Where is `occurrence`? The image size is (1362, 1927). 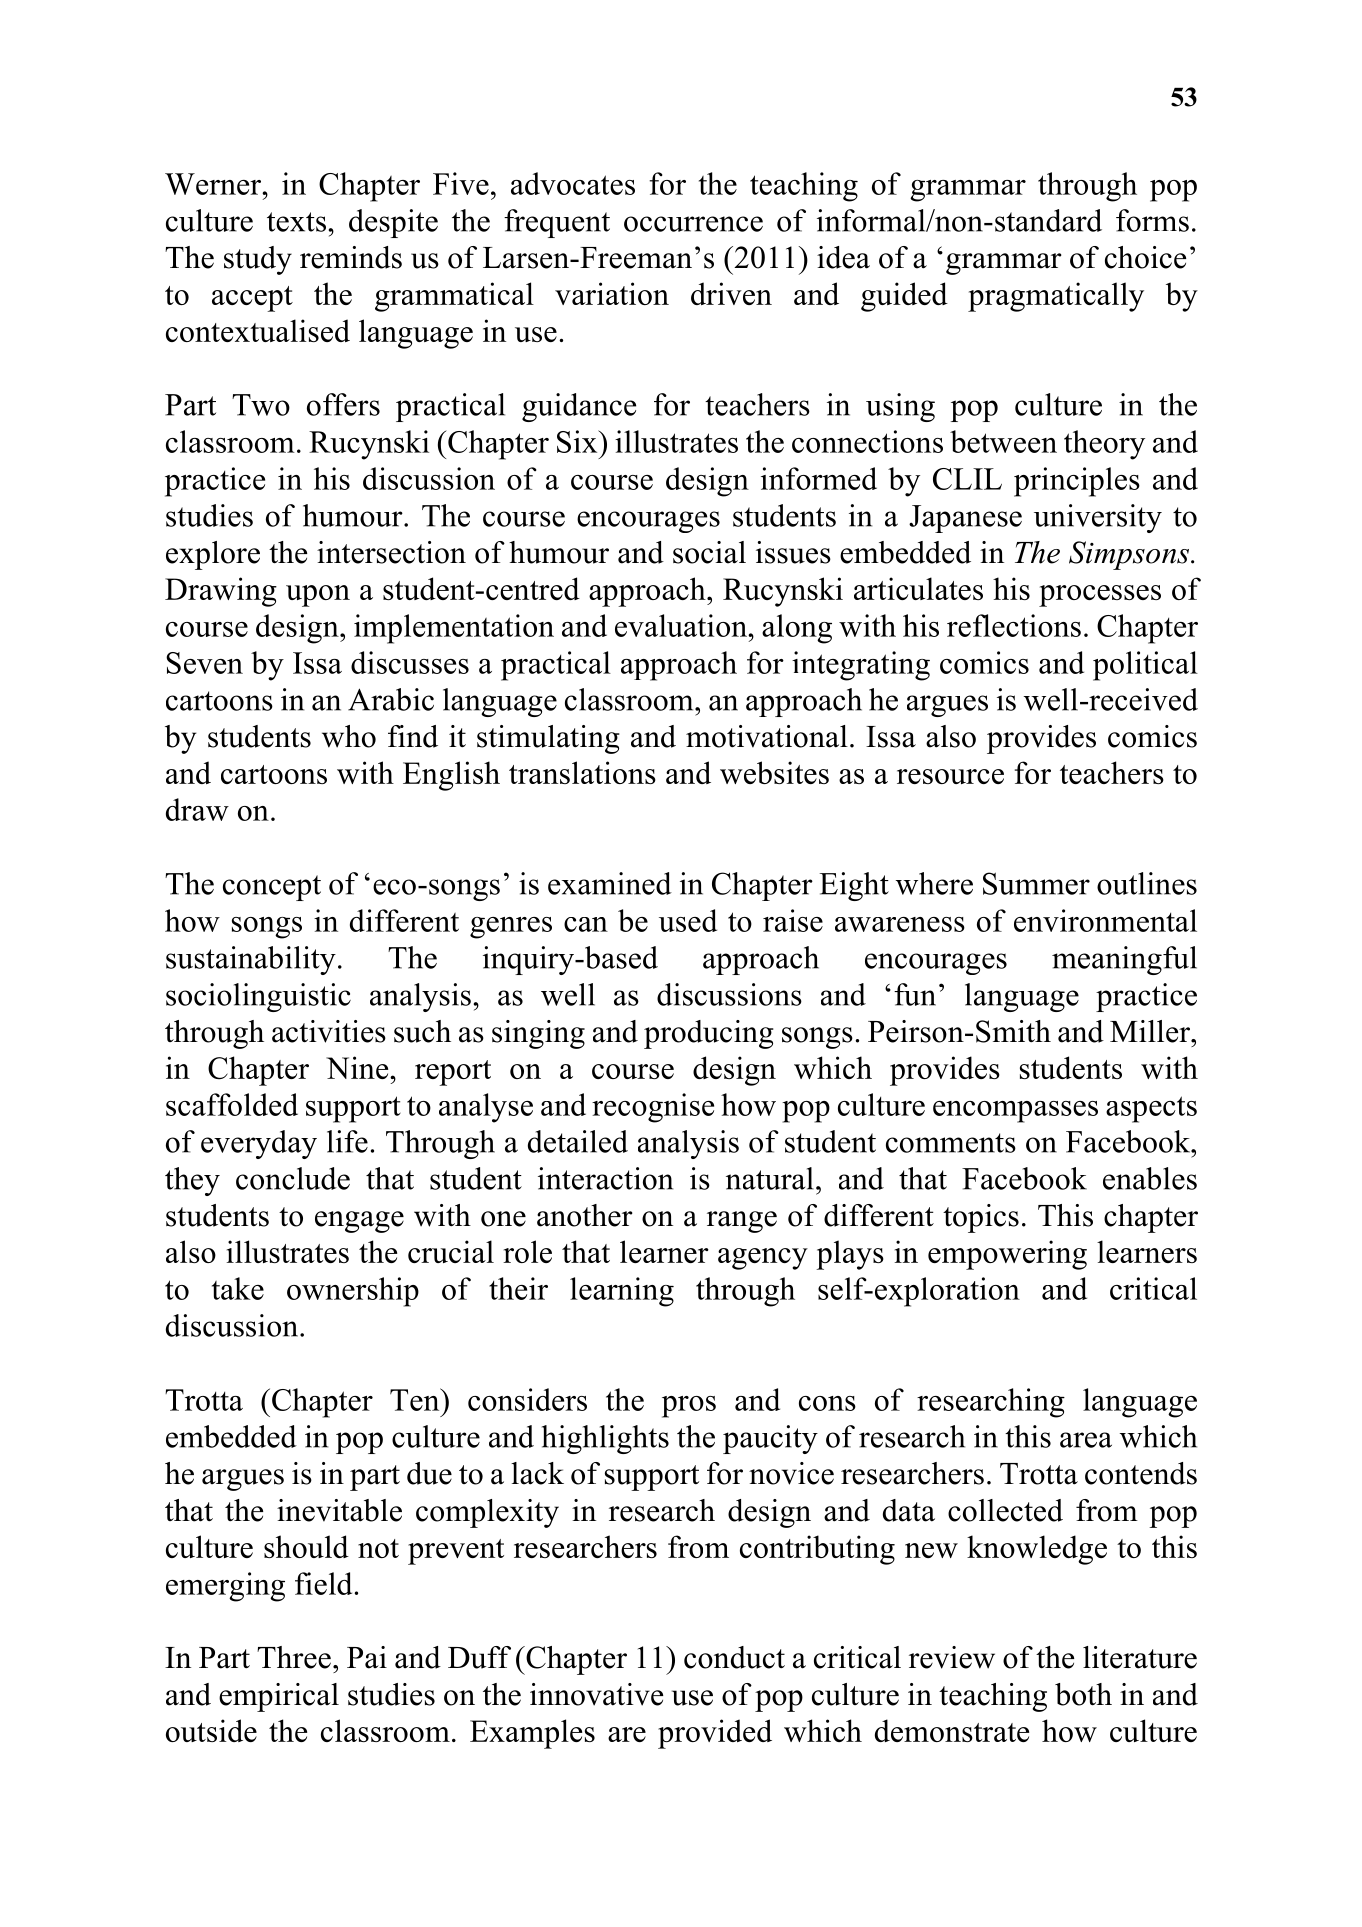 occurrence is located at coordinates (693, 224).
